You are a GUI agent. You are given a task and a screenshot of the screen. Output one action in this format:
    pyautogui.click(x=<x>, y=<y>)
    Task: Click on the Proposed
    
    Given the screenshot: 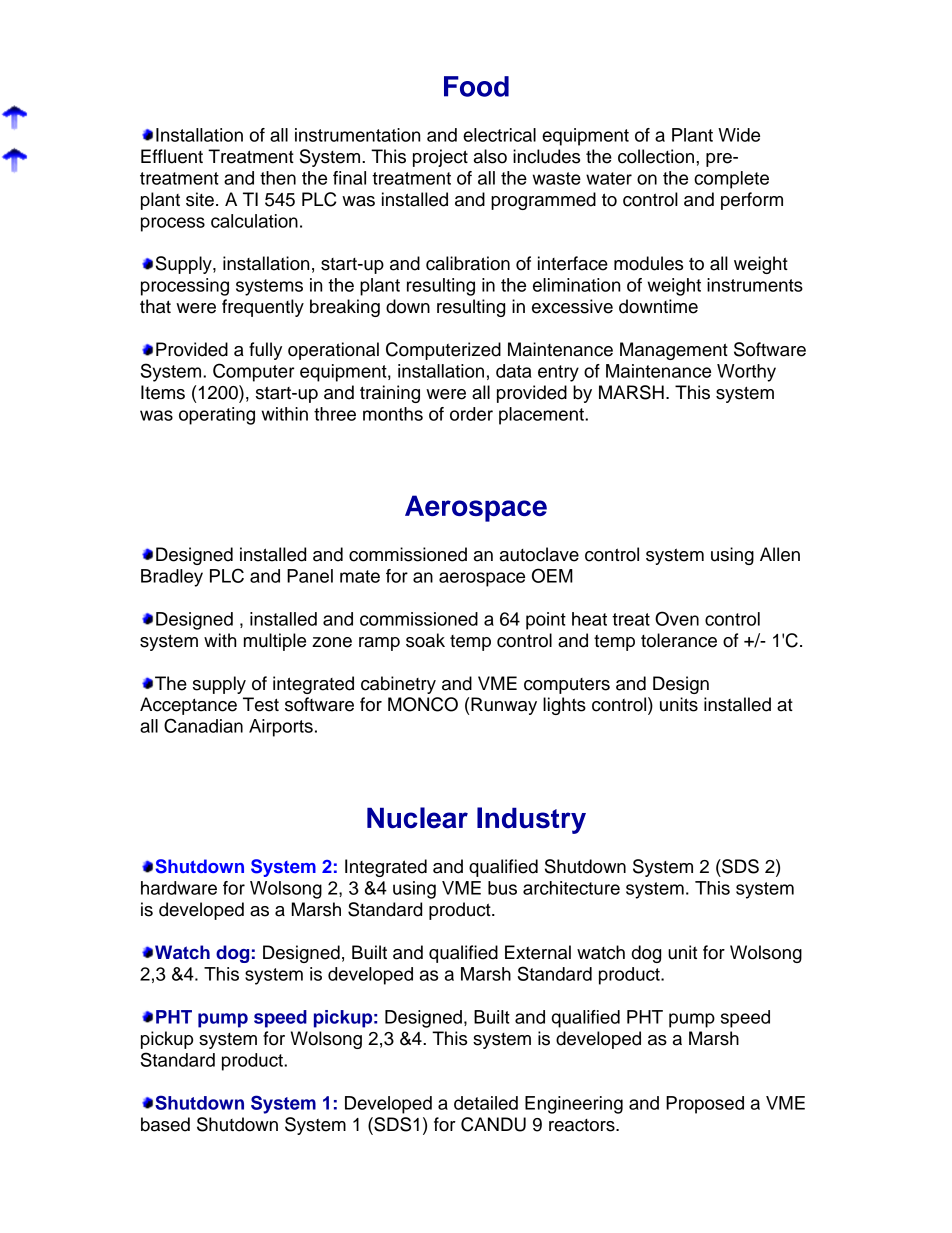 What is the action you would take?
    pyautogui.click(x=705, y=1105)
